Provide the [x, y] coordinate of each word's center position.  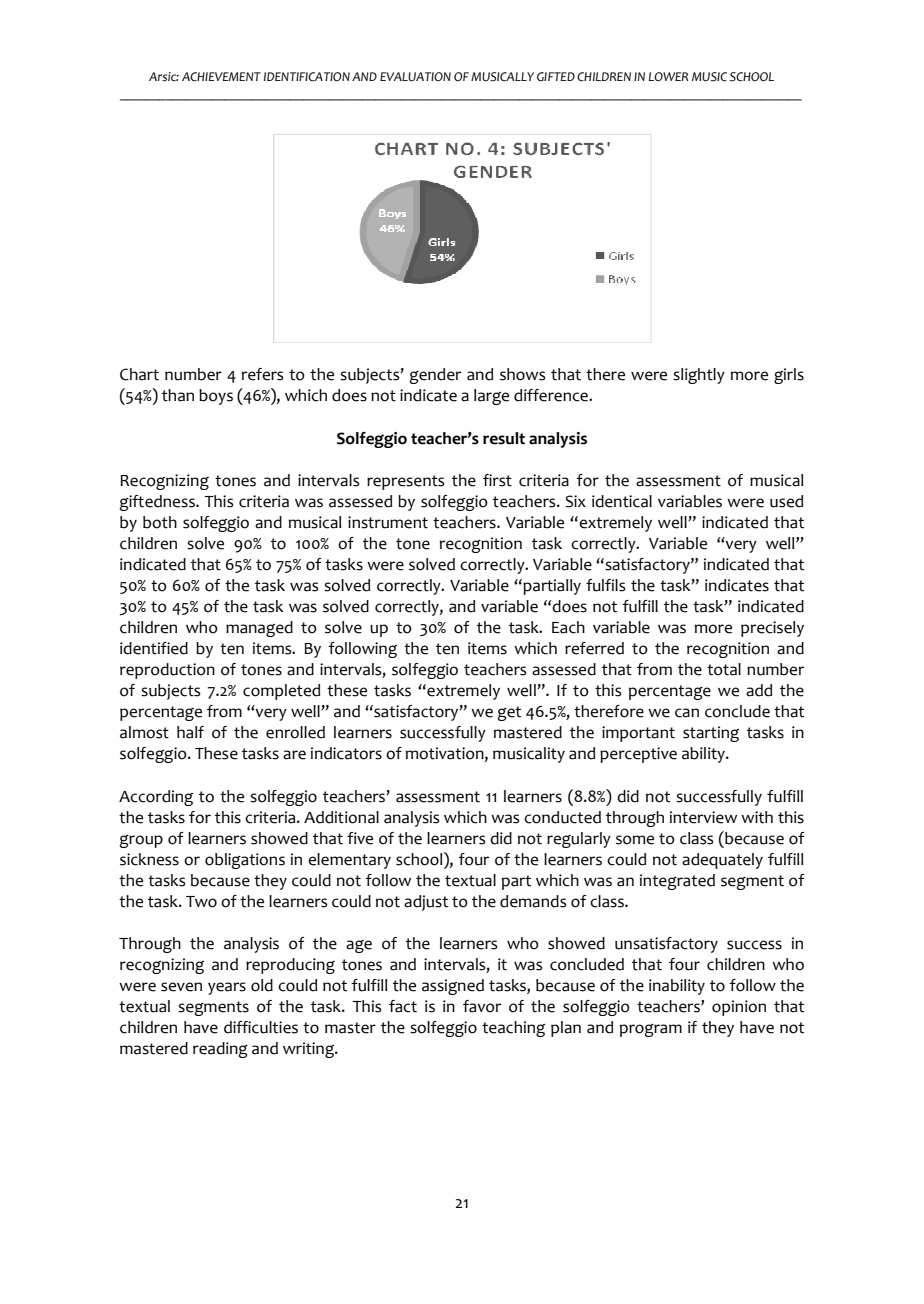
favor [482, 1006]
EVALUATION [415, 77]
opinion [739, 1008]
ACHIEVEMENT [221, 77]
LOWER [668, 76]
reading [220, 1050]
